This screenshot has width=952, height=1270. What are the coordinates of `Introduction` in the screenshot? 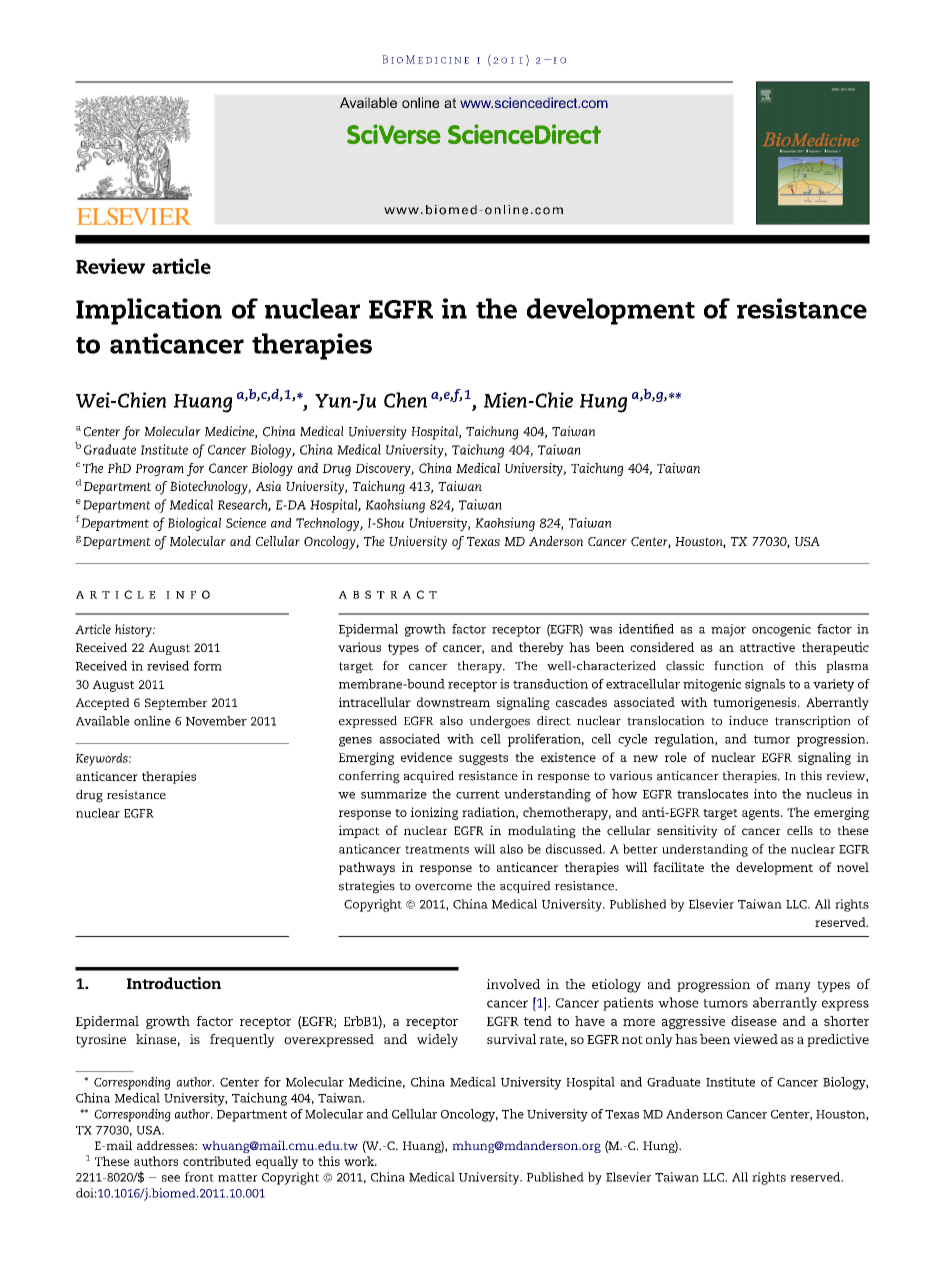 It's located at (174, 983).
